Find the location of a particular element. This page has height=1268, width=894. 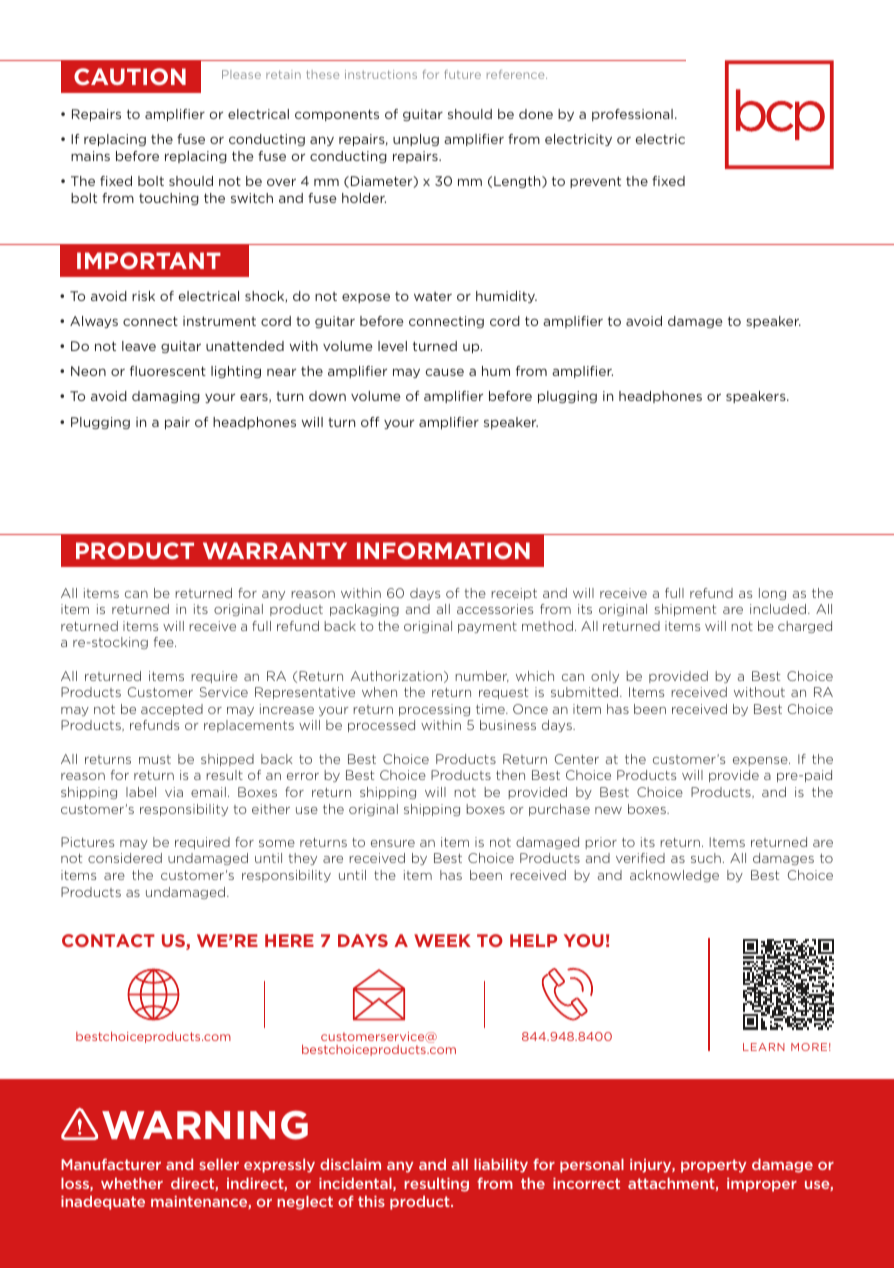

cause is located at coordinates (444, 372).
